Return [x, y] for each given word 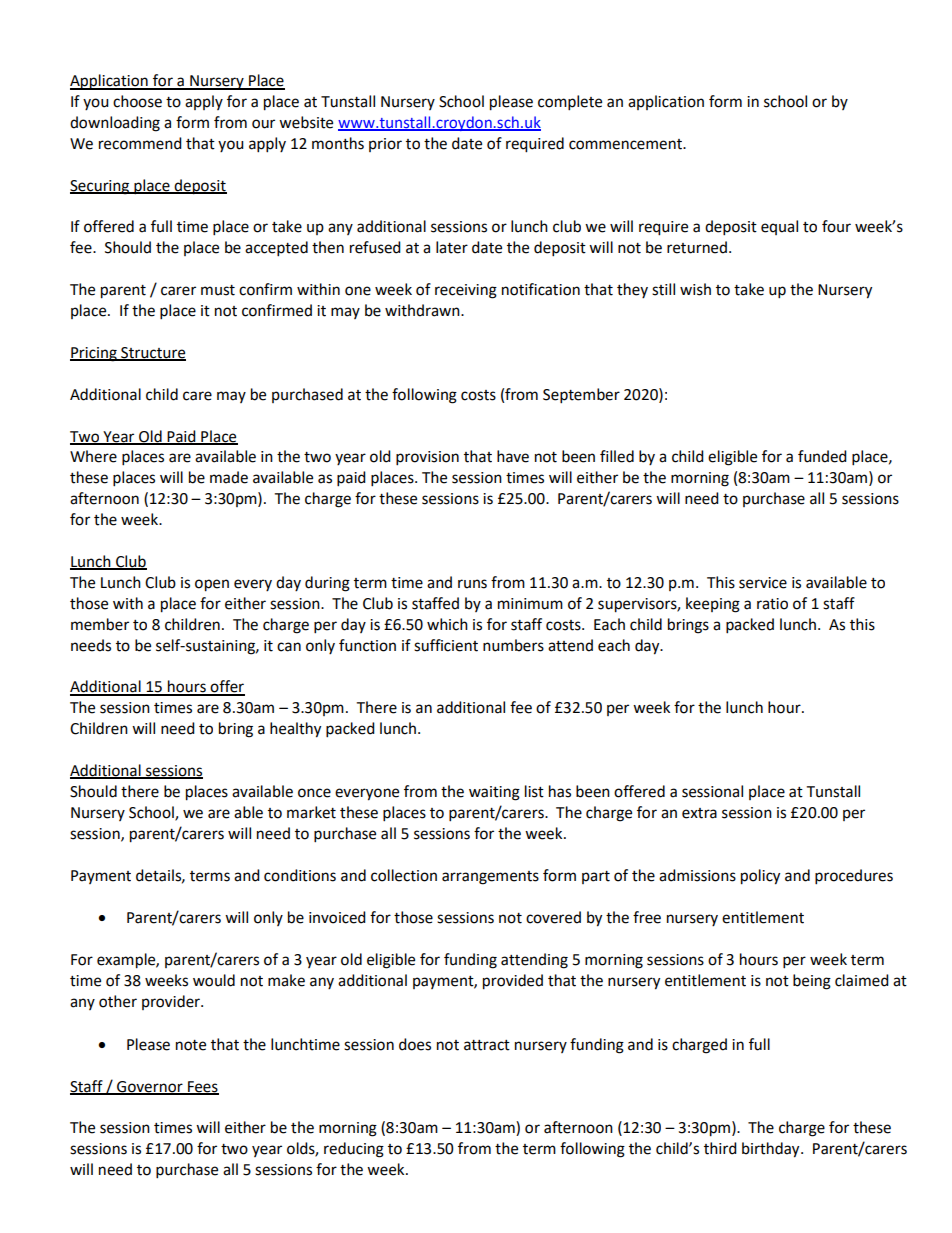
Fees [202, 1087]
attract [487, 1045]
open [212, 585]
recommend [140, 143]
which [447, 624]
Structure [152, 353]
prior [385, 145]
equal [779, 227]
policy [760, 877]
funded [822, 456]
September [581, 396]
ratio [772, 604]
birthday [772, 1150]
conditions [300, 875]
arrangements [490, 878]
